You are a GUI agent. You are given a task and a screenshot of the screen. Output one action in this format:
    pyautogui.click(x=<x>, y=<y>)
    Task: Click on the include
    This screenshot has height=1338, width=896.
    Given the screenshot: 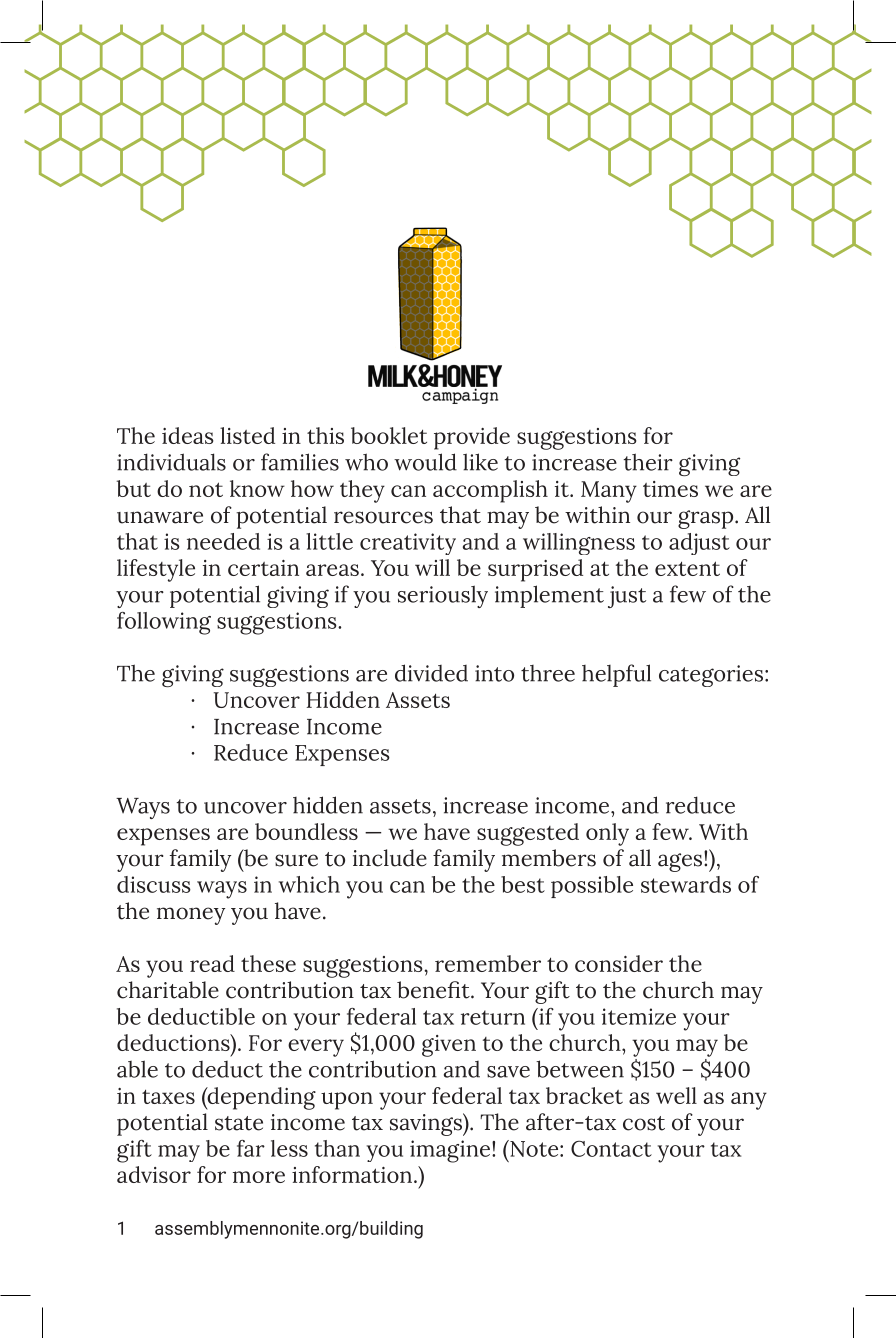 What is the action you would take?
    pyautogui.click(x=390, y=858)
